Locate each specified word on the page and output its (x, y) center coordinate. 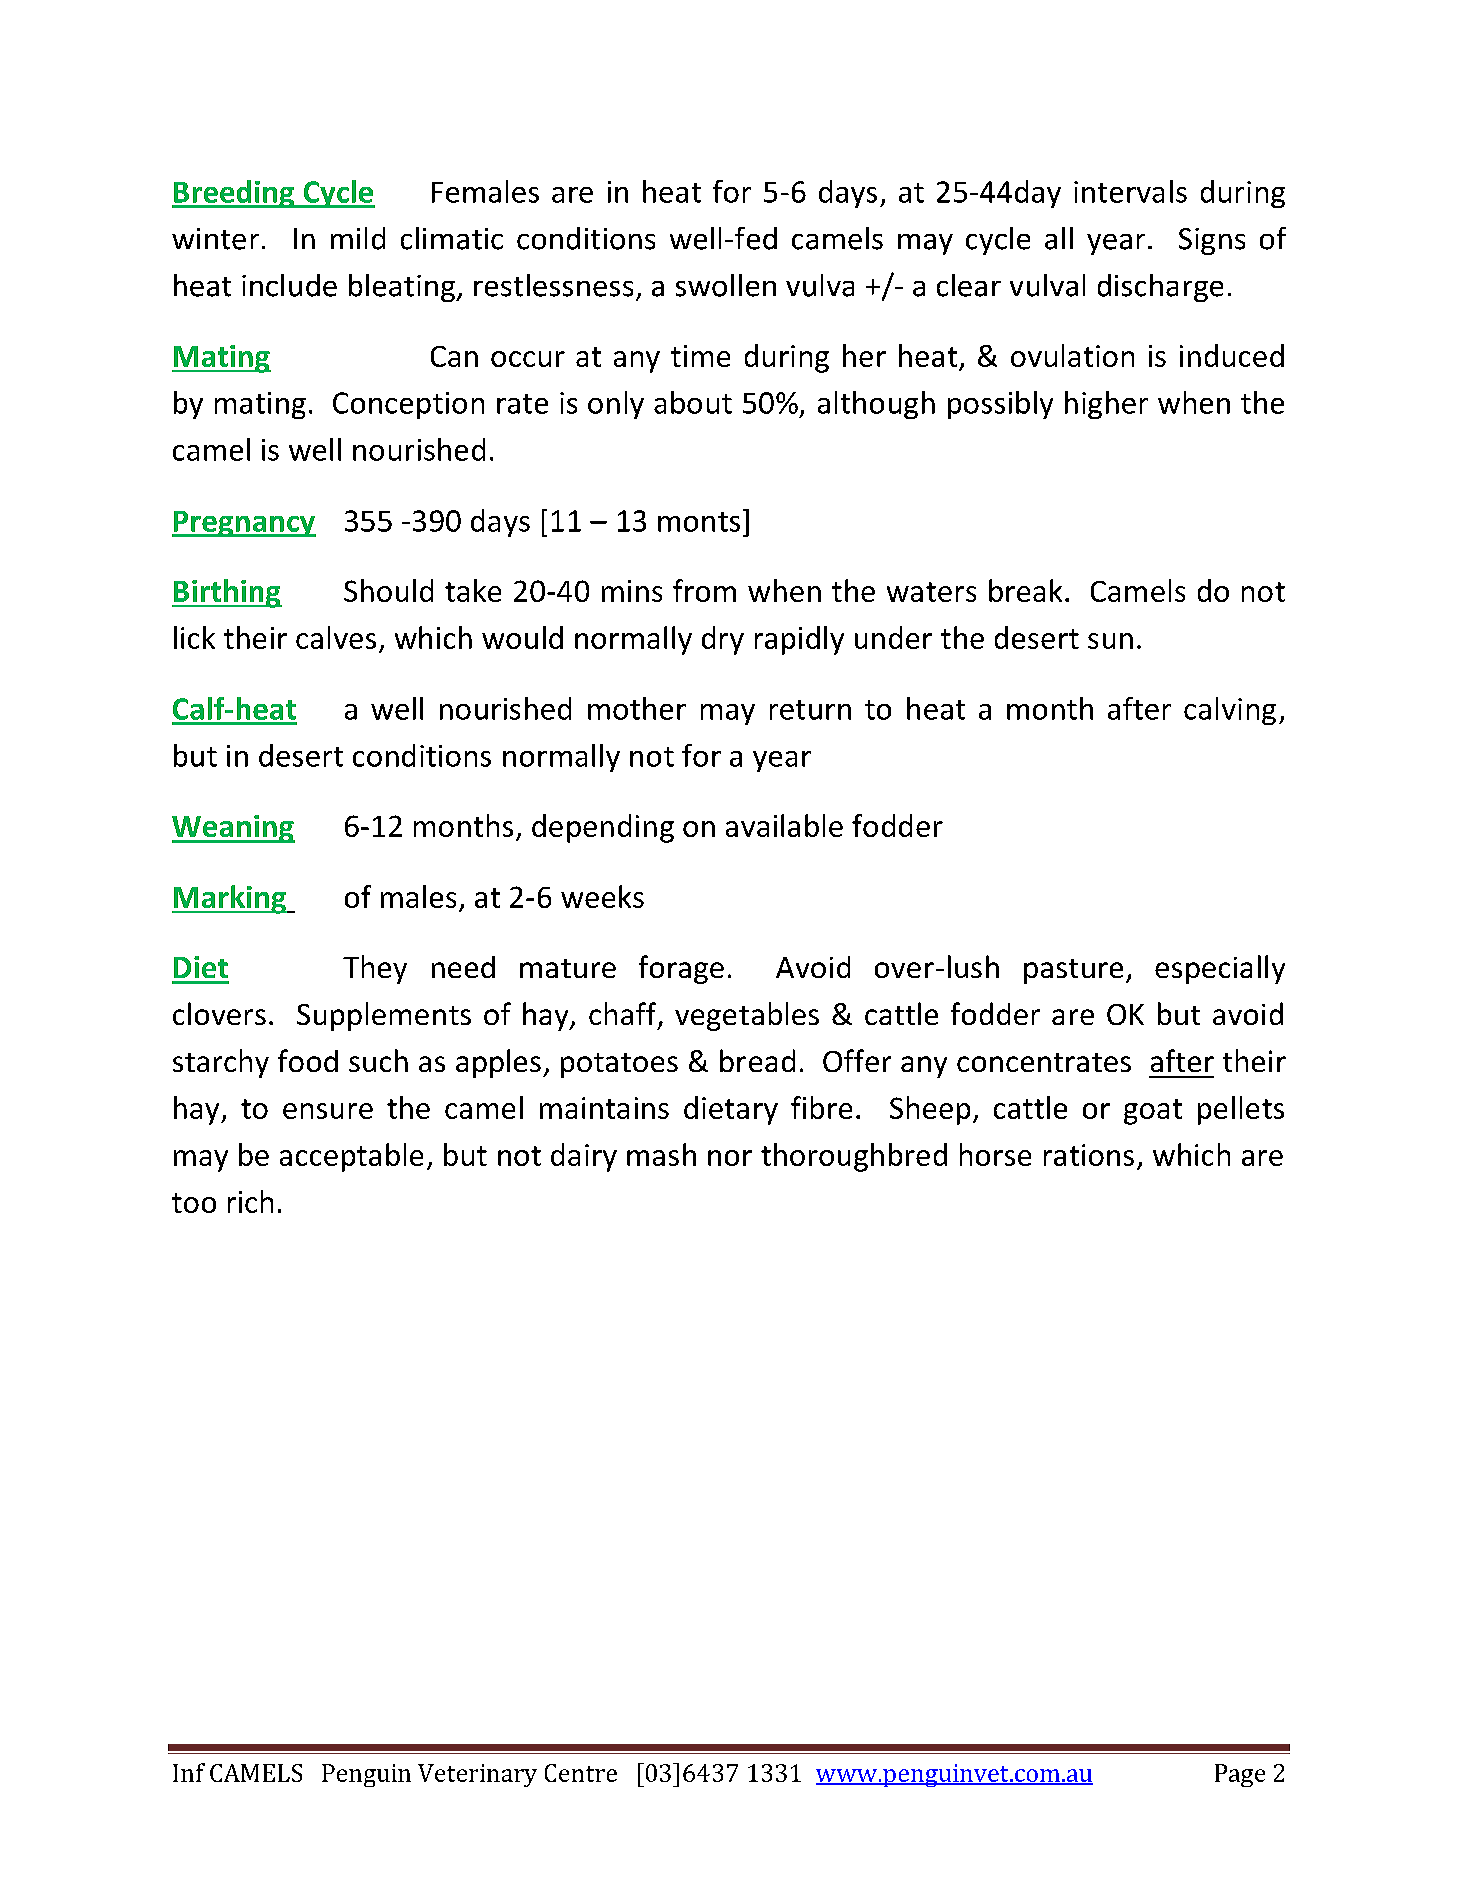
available (784, 825)
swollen (726, 285)
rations (1089, 1155)
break (1025, 590)
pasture (1073, 971)
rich (250, 1201)
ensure (328, 1111)
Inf (189, 1772)
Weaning (233, 829)
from (704, 590)
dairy (584, 1157)
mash (661, 1154)
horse (995, 1154)
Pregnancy (244, 524)
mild (358, 238)
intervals (1130, 191)
